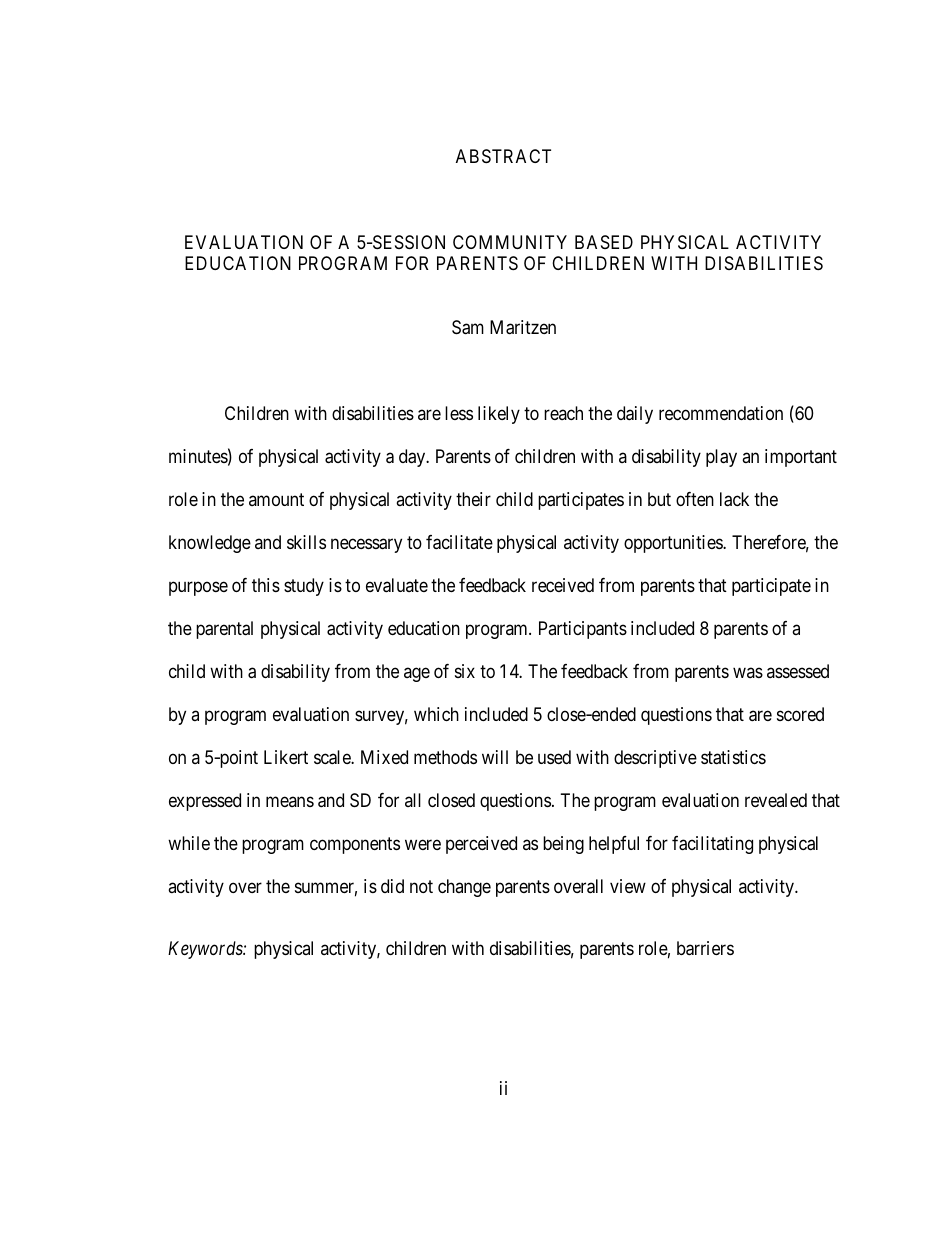 This image has height=1233, width=952. I want to click on recommendation, so click(721, 413).
